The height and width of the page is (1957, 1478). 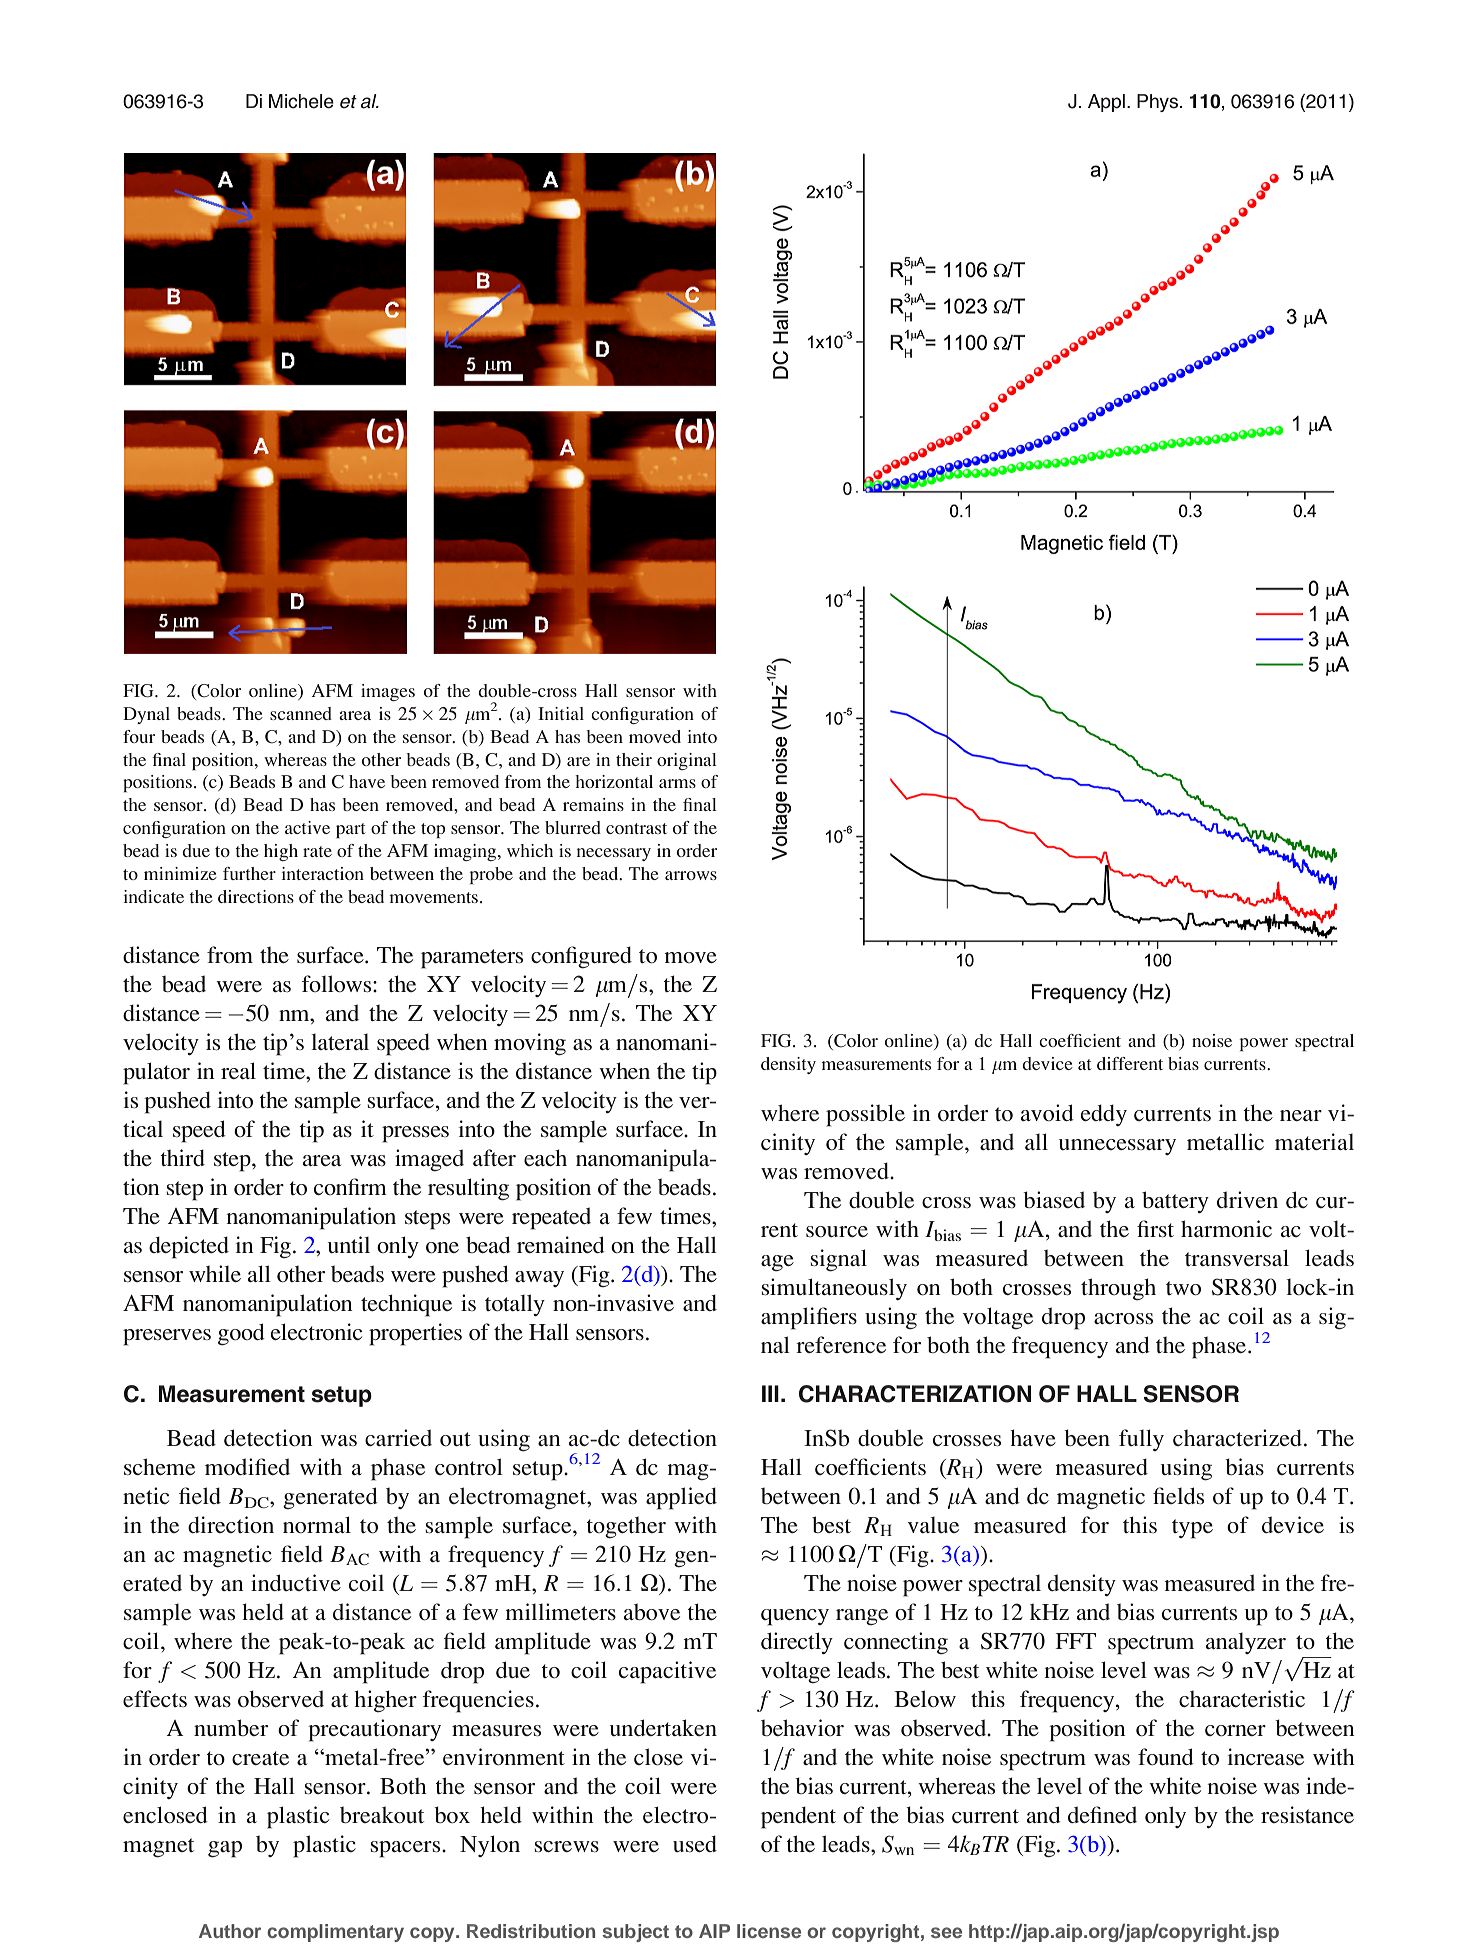 I want to click on original, so click(x=687, y=761).
